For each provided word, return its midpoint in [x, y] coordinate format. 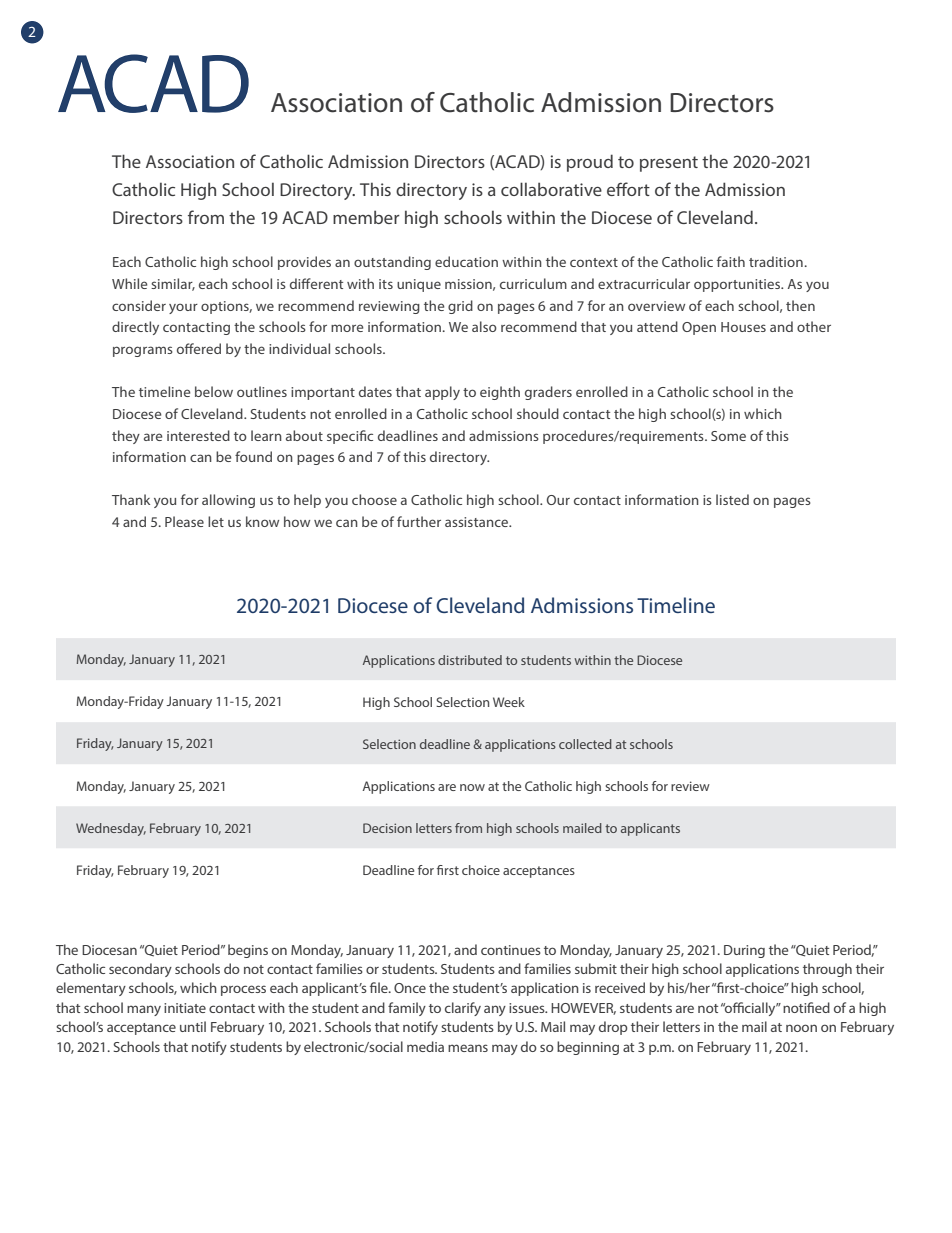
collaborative [551, 189]
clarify [463, 1009]
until [193, 1026]
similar [173, 284]
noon [801, 1028]
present [669, 164]
